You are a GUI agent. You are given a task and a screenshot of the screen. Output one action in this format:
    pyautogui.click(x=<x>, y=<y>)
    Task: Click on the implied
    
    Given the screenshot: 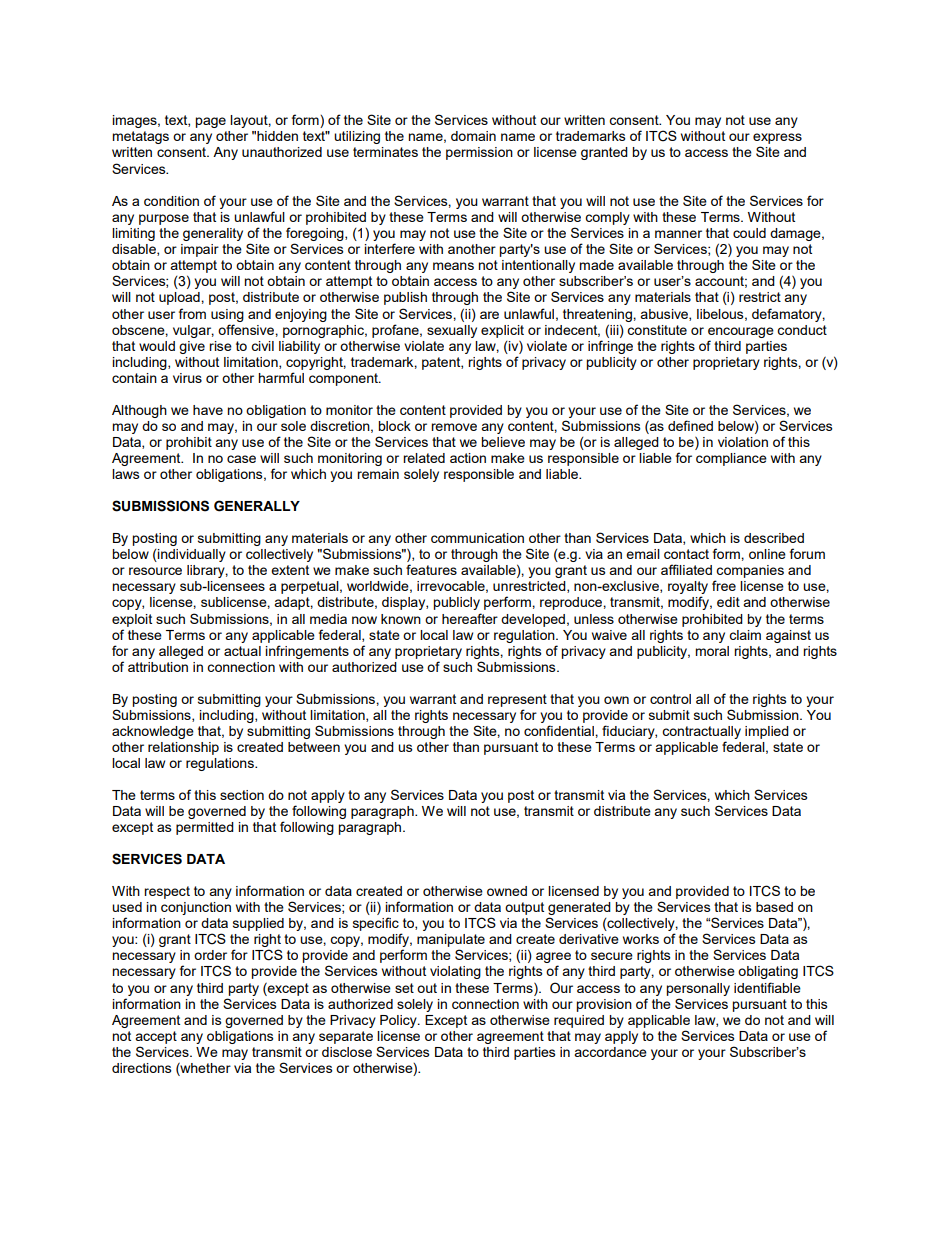 What is the action you would take?
    pyautogui.click(x=767, y=732)
